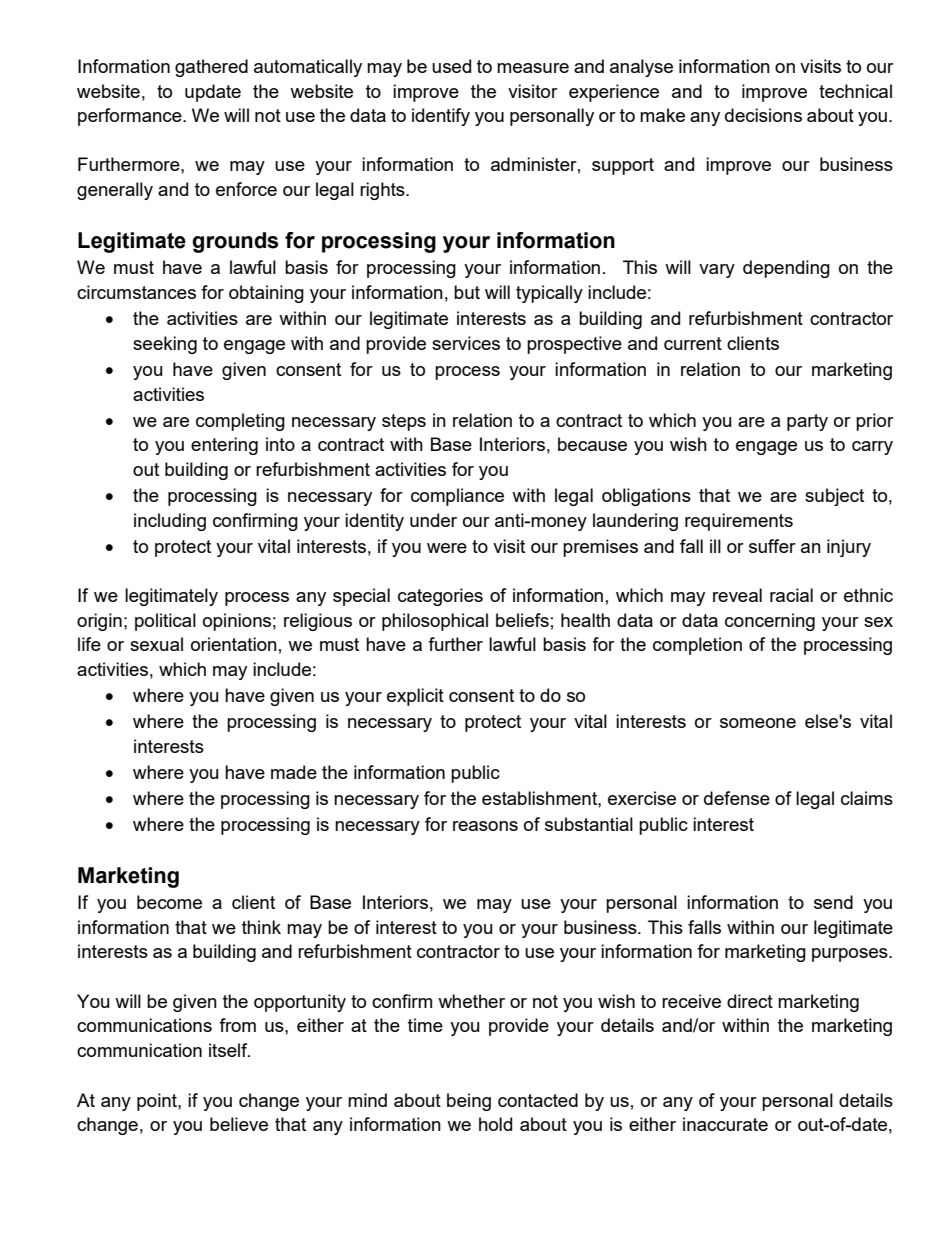  I want to click on decisions, so click(763, 115).
